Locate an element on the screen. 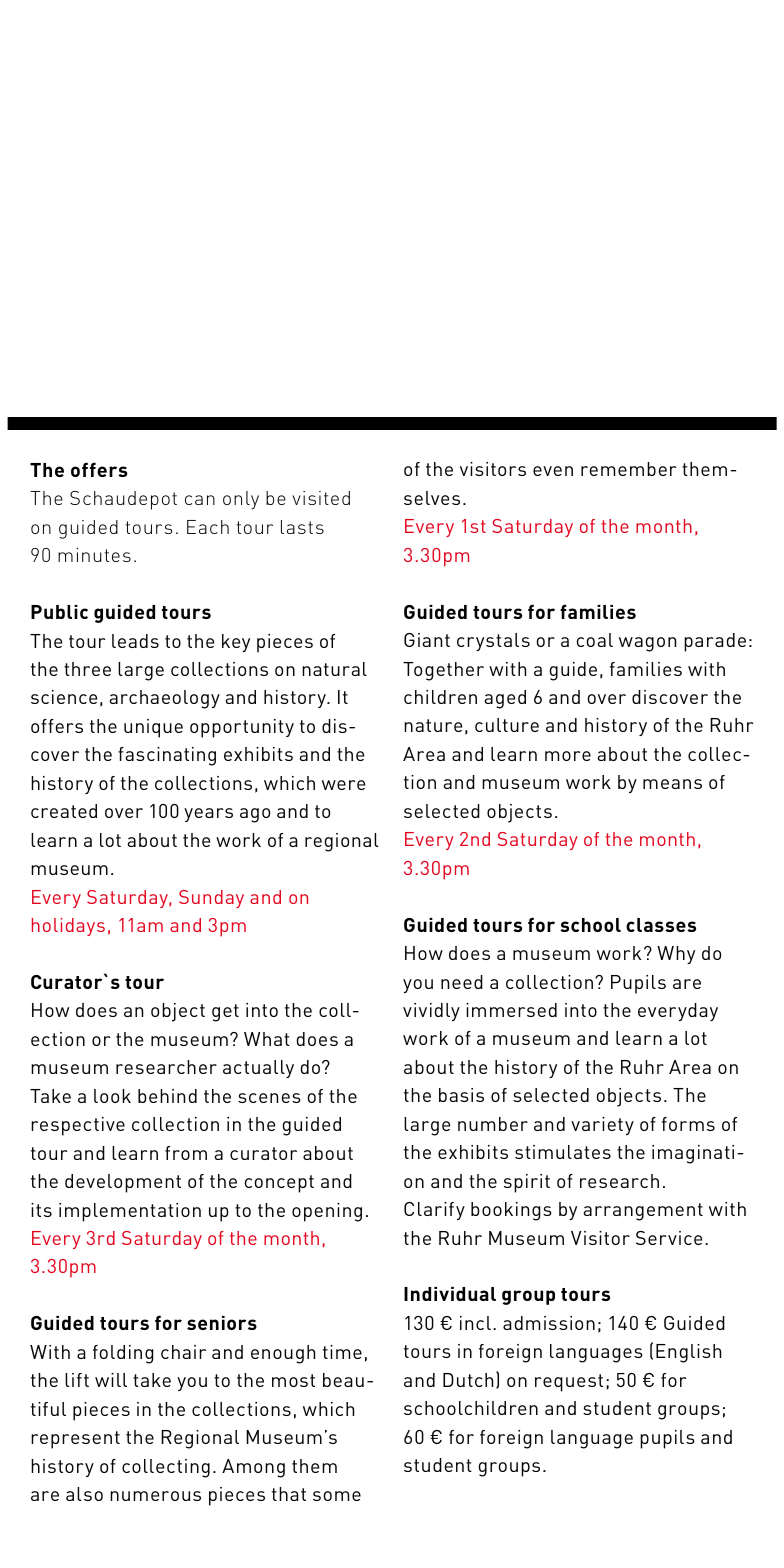 The height and width of the screenshot is (1568, 784). visited is located at coordinates (321, 498).
